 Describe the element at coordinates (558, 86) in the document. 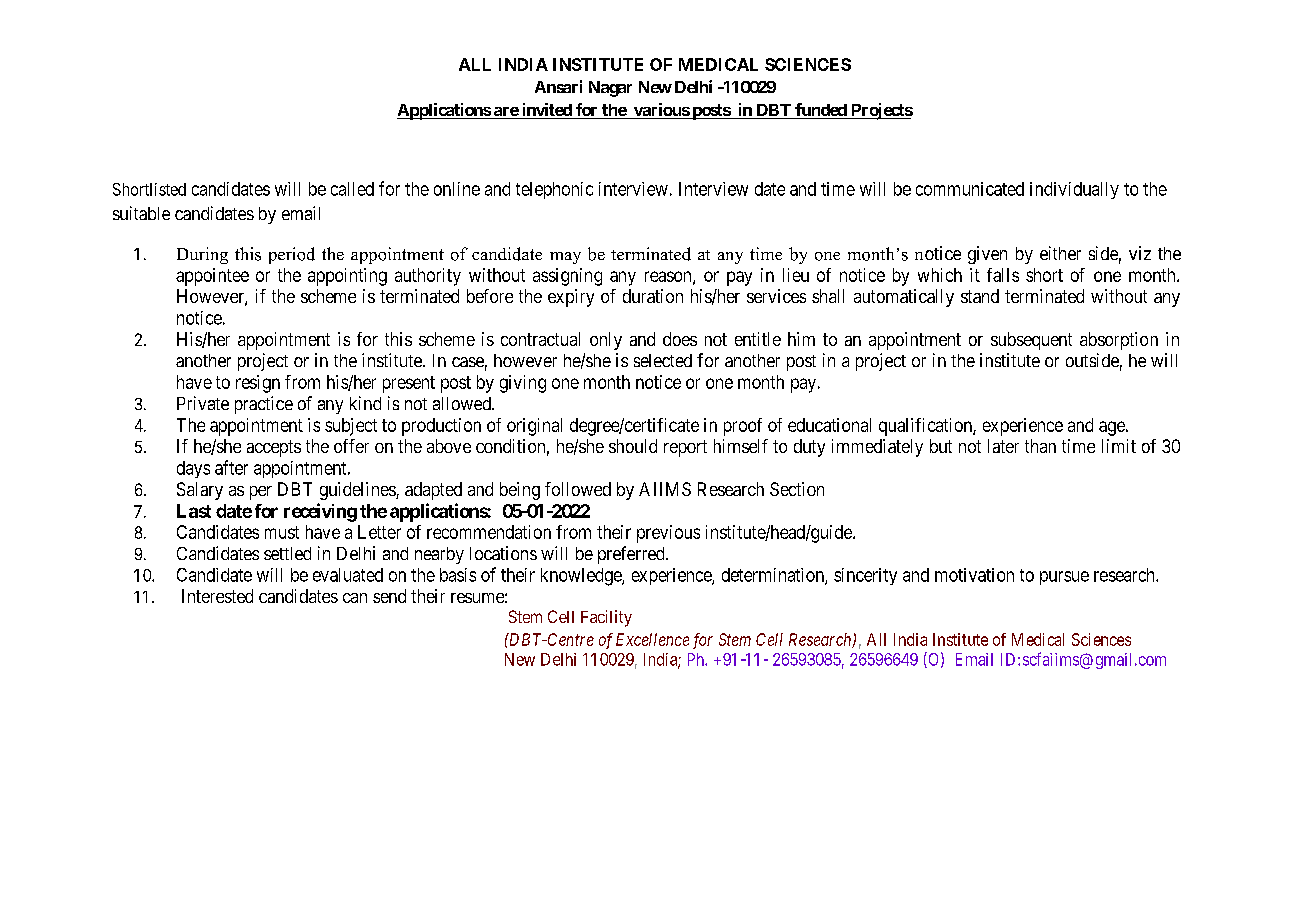

I see `Ansari` at that location.
